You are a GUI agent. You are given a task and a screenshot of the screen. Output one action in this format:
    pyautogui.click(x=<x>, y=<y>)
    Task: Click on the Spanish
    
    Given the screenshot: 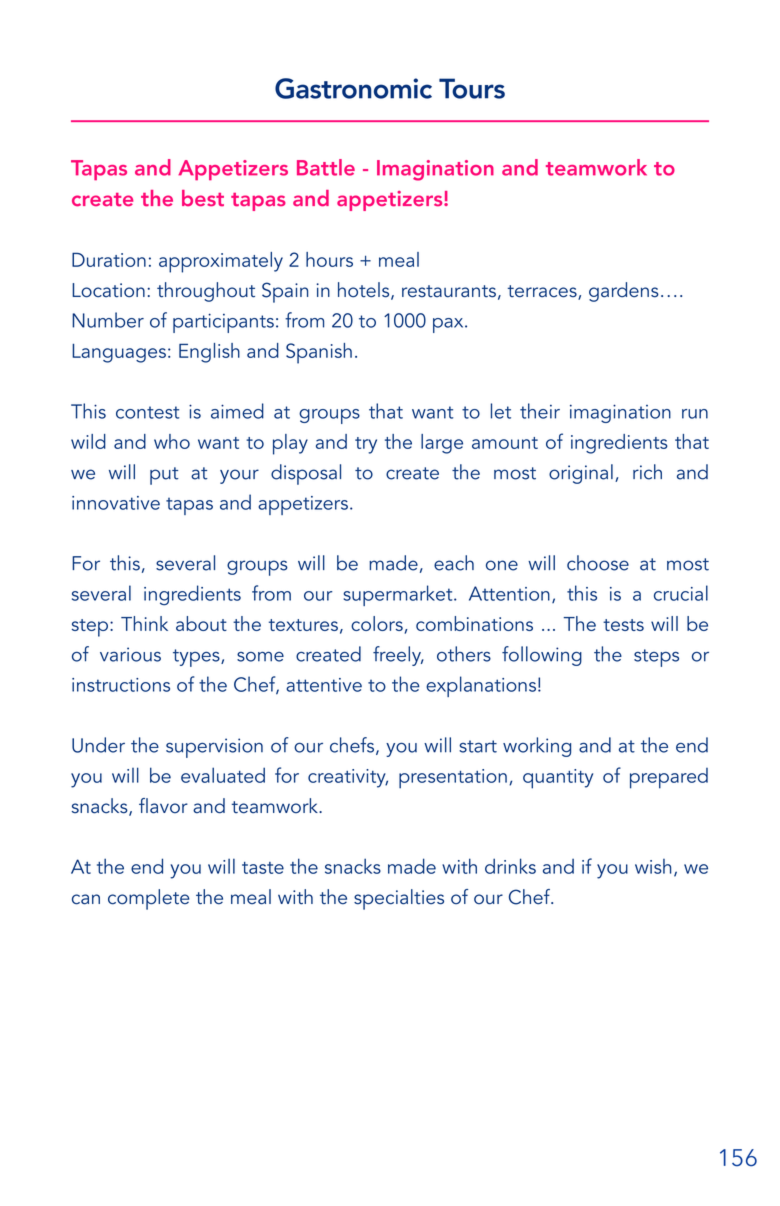 What is the action you would take?
    pyautogui.click(x=319, y=353)
